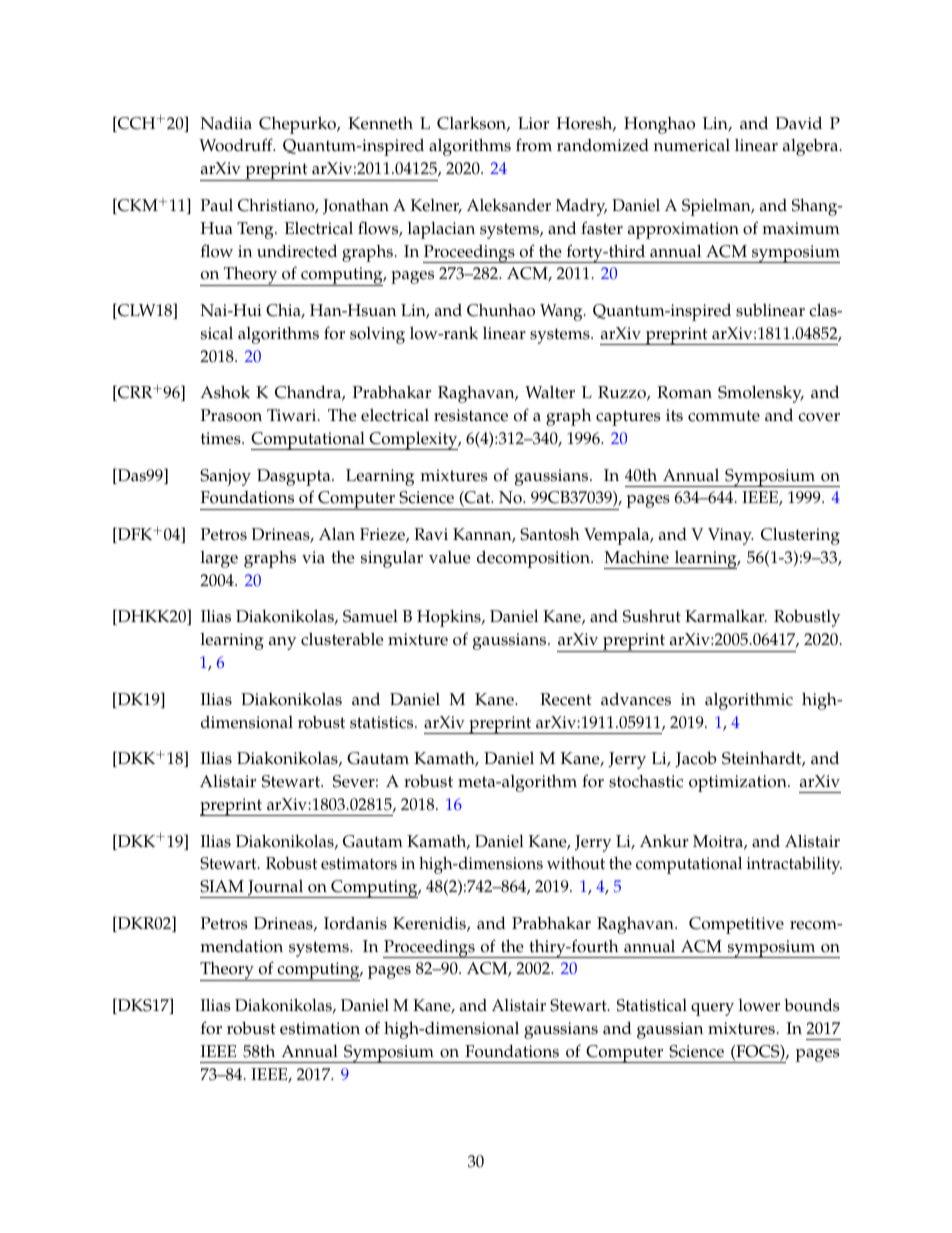 Image resolution: width=952 pixels, height=1233 pixels. I want to click on Vinay, so click(730, 536).
